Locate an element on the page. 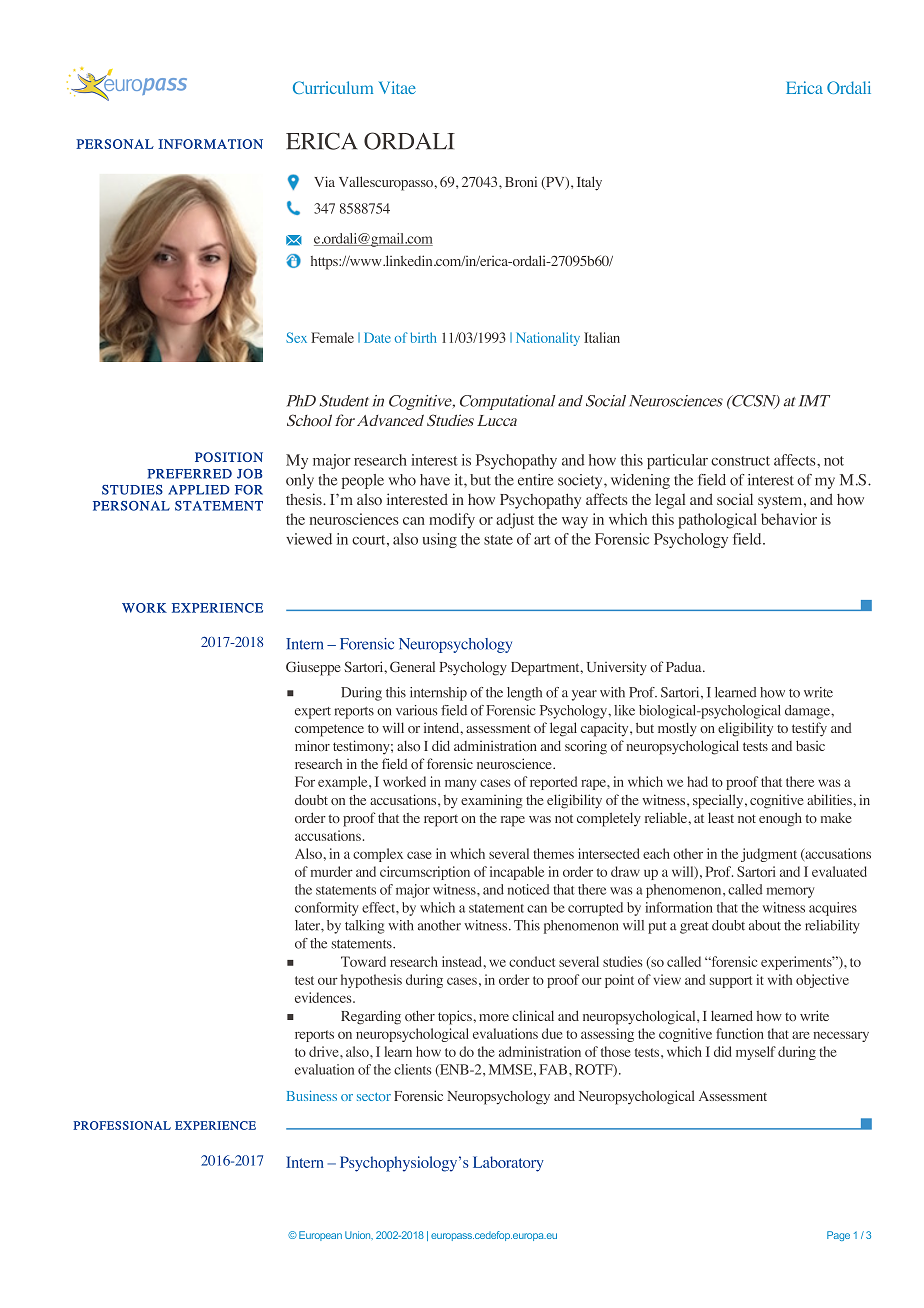  Curriculum is located at coordinates (333, 87).
